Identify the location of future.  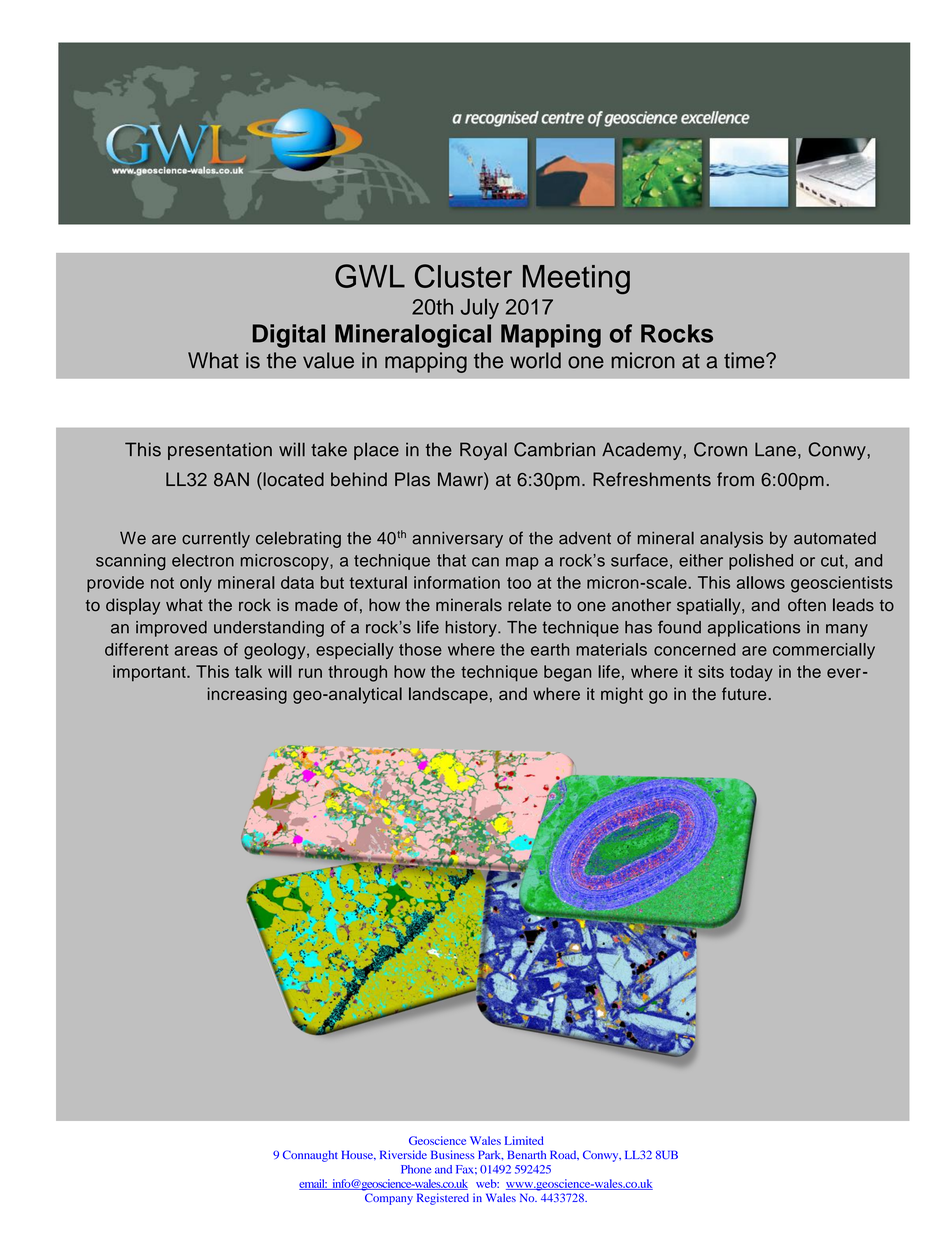
(744, 693).
